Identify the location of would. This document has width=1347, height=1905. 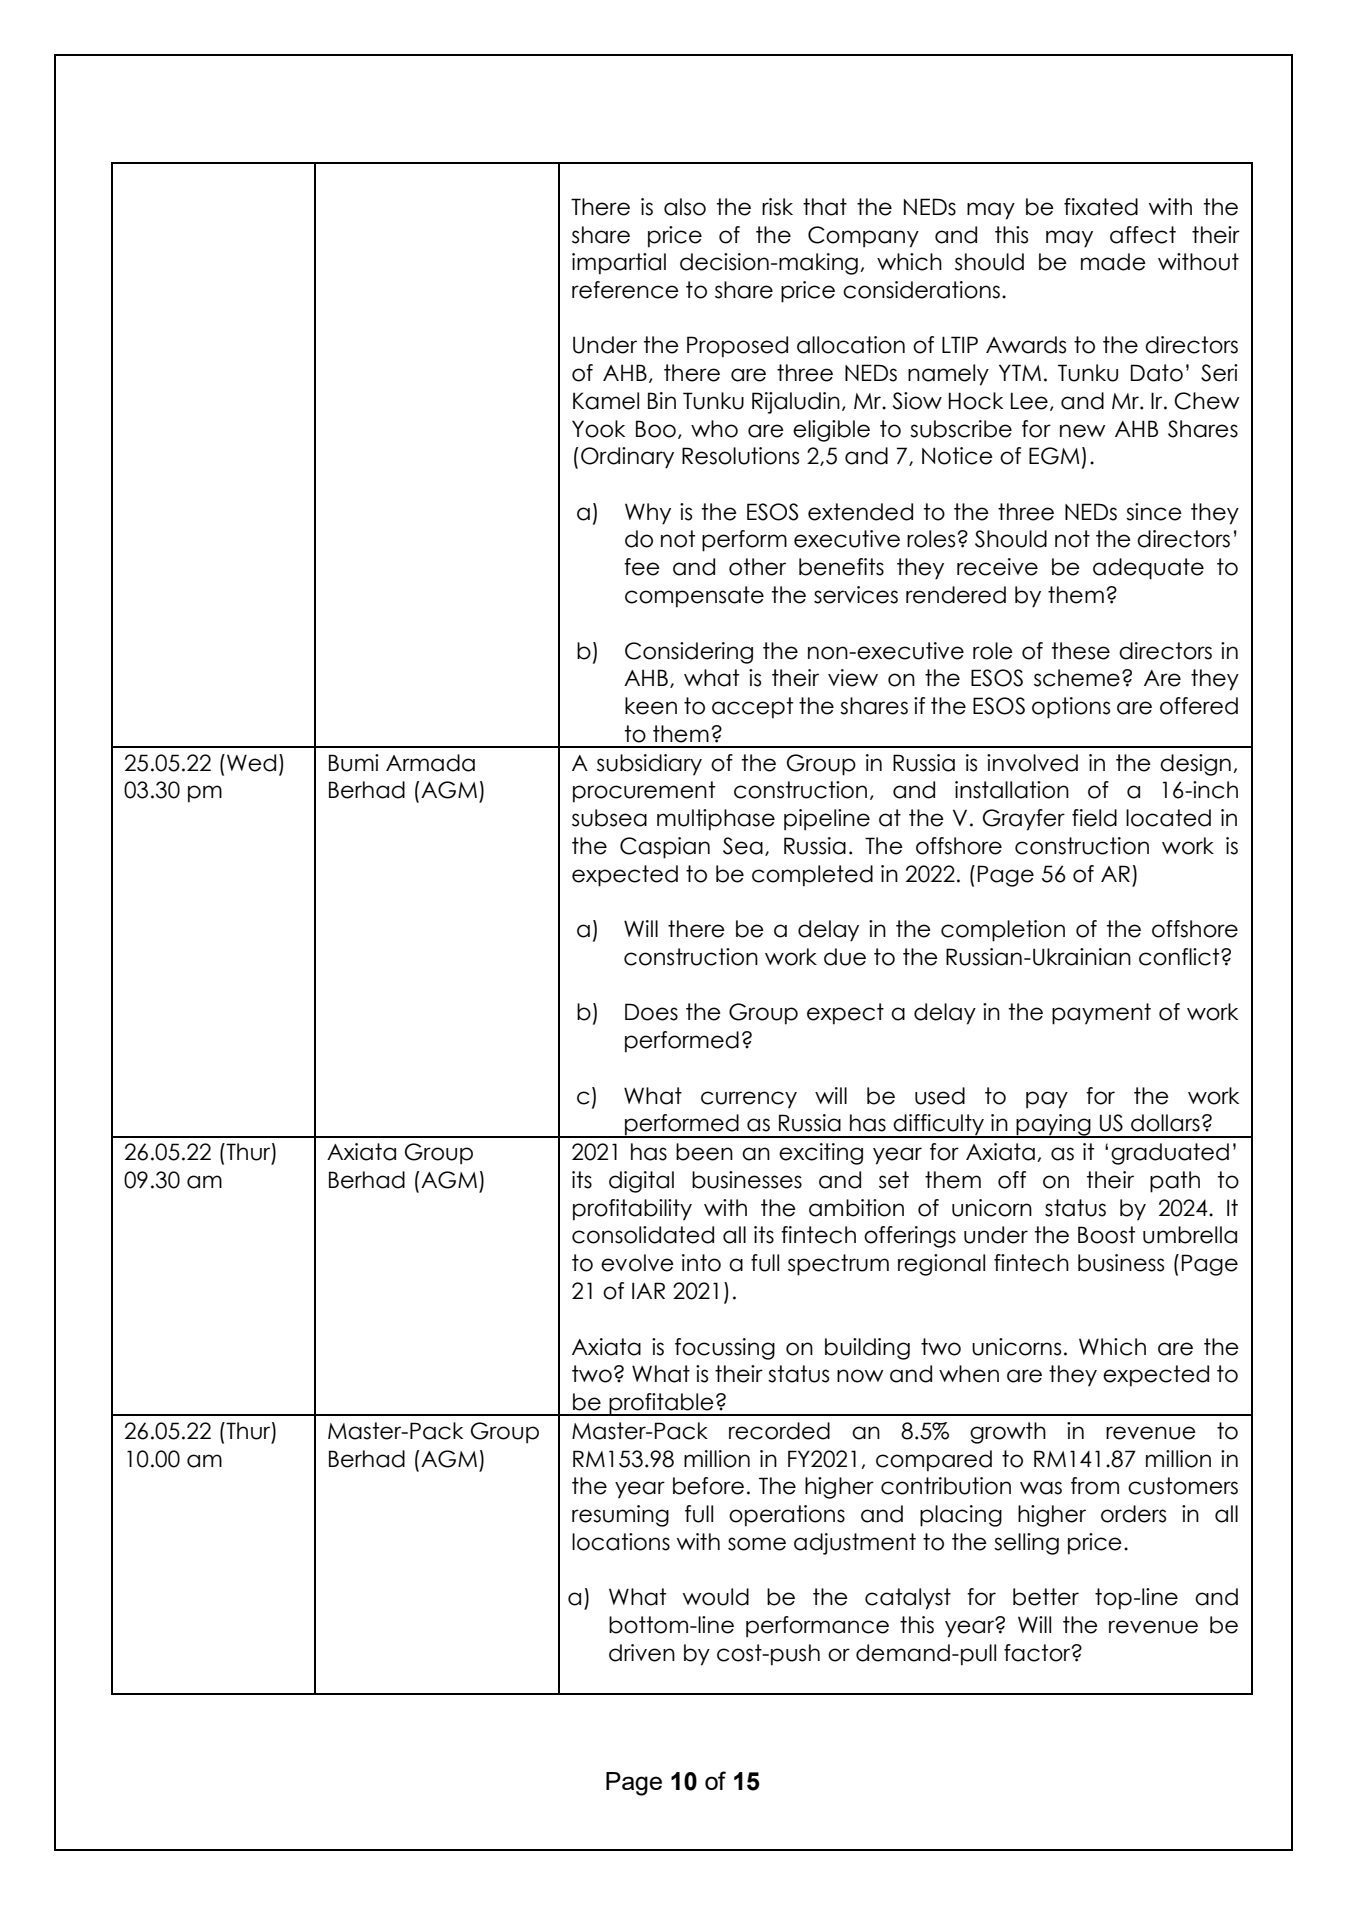
(716, 1597).
